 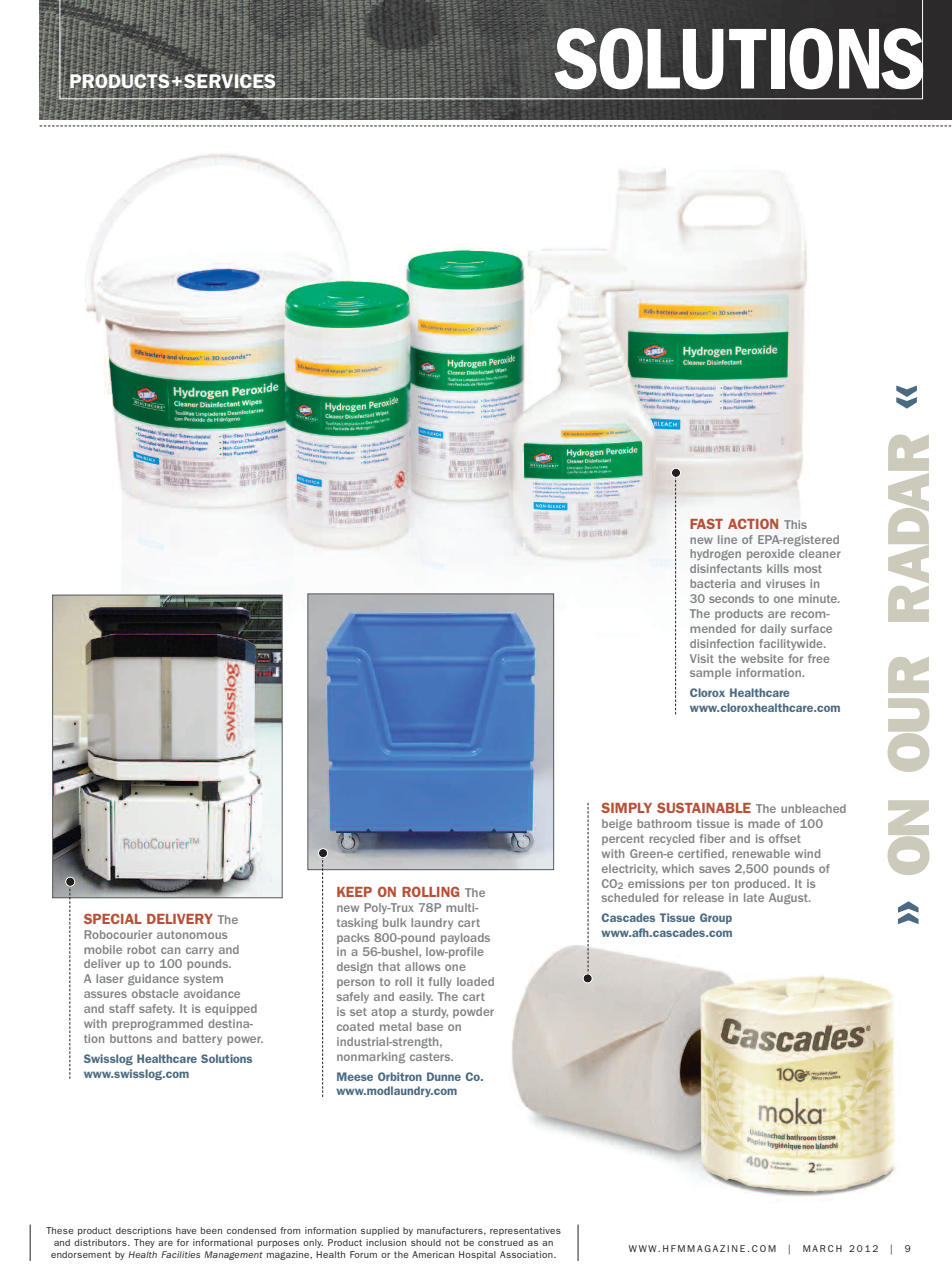 What do you see at coordinates (727, 539) in the page?
I see `line` at bounding box center [727, 539].
